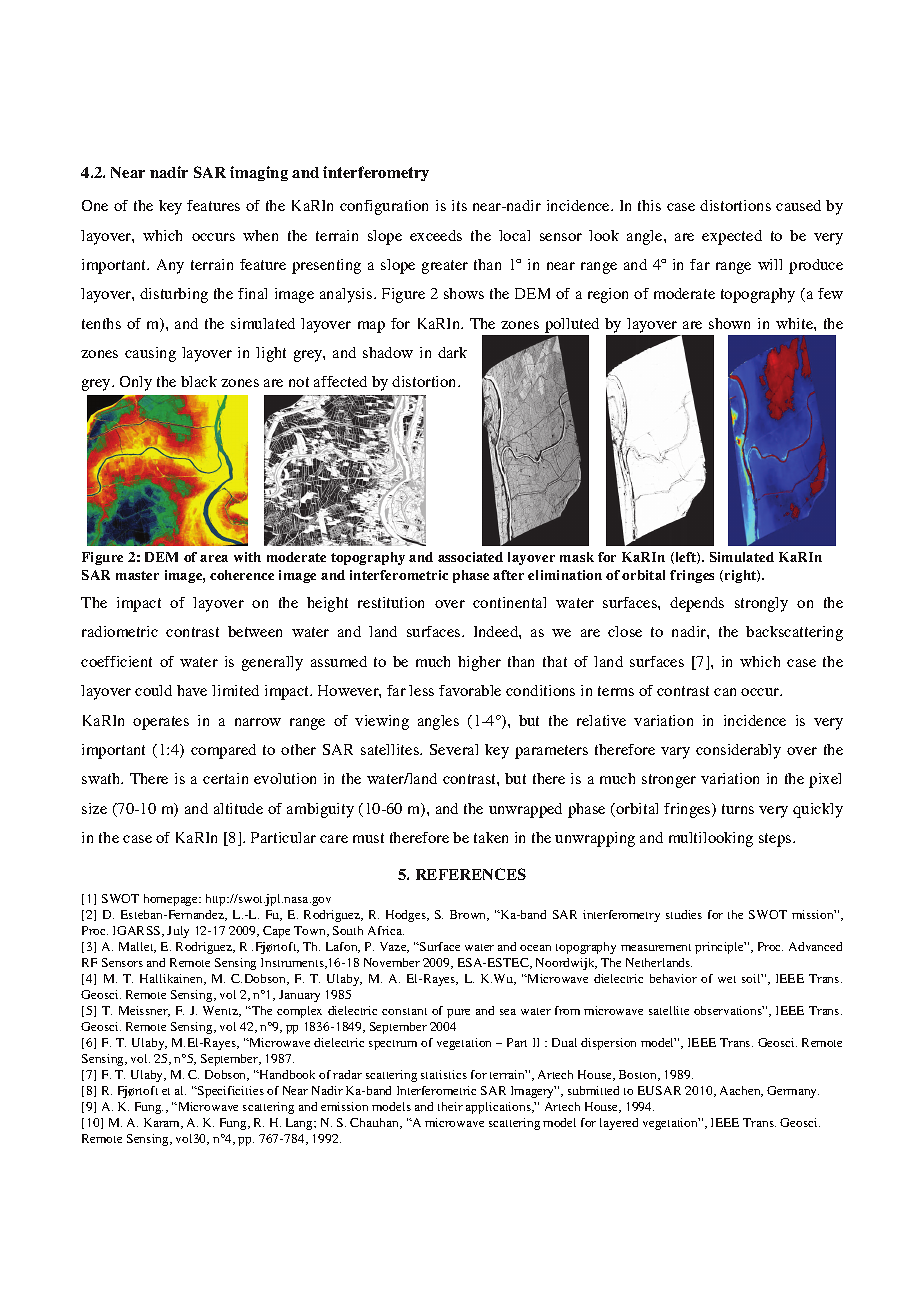  I want to click on black, so click(199, 381).
